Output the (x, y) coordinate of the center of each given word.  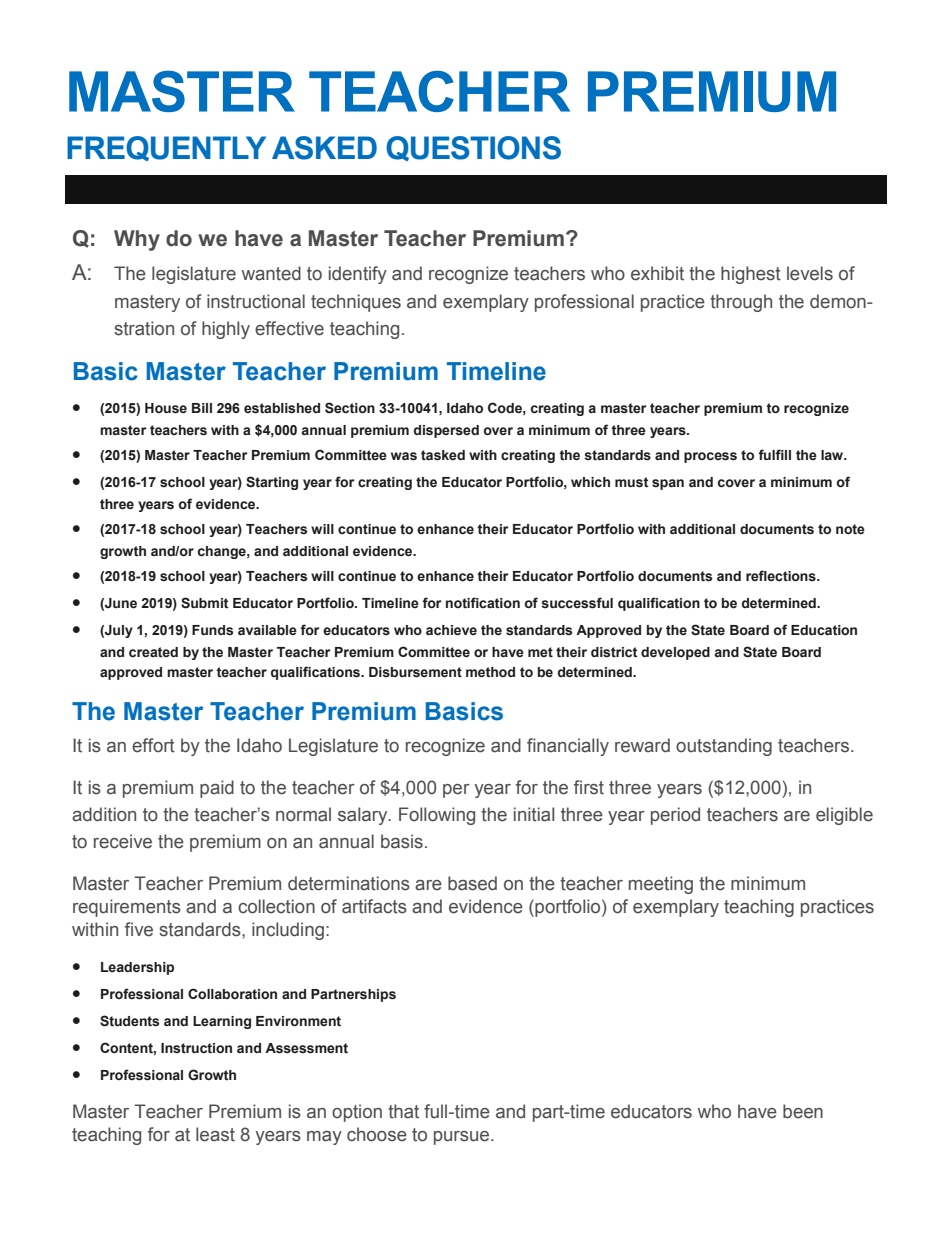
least (215, 1134)
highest (751, 275)
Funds (212, 630)
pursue (463, 1138)
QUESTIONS (473, 148)
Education (824, 630)
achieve (451, 630)
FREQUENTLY (166, 148)
